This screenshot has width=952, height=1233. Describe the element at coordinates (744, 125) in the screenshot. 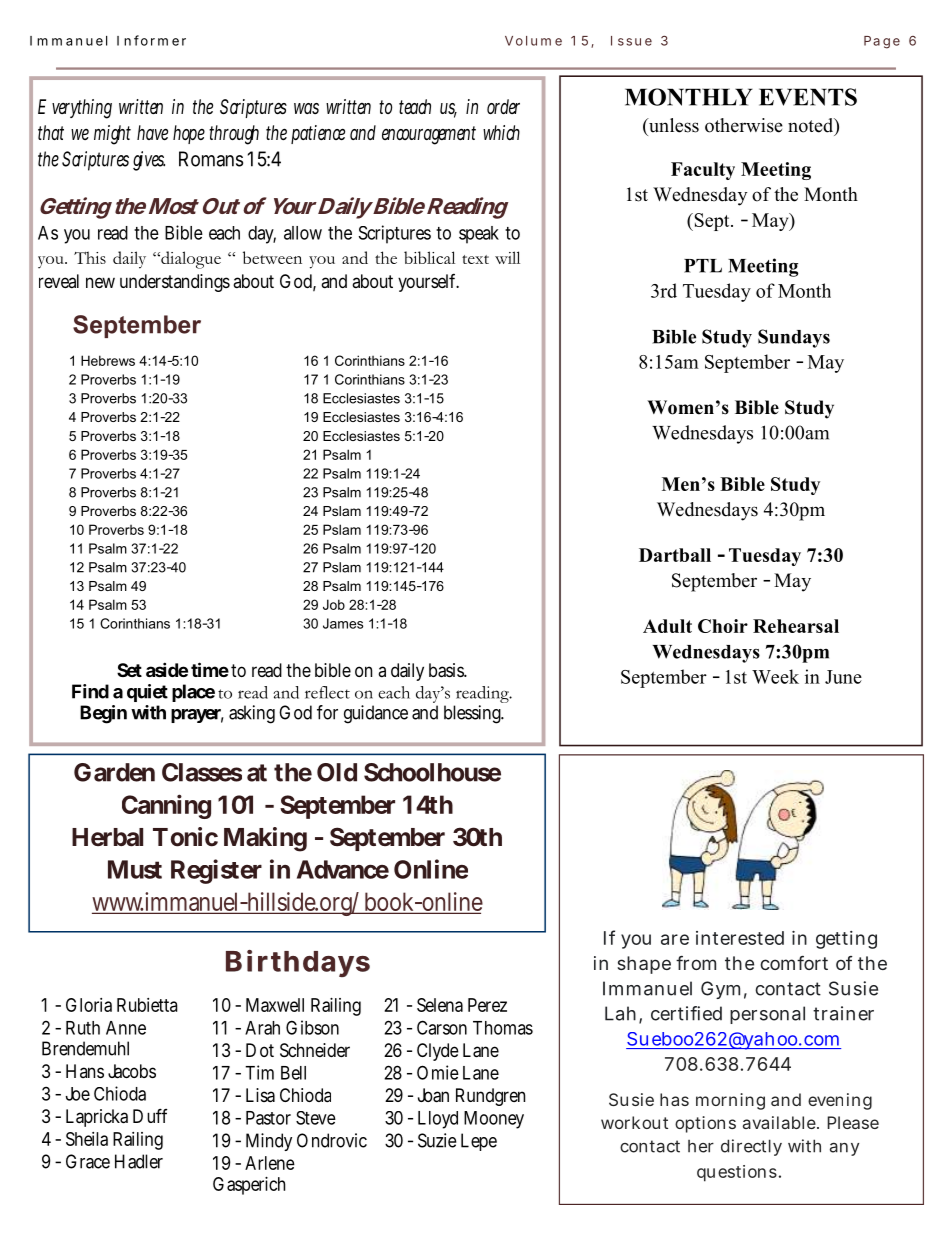

I see `otherwise` at that location.
